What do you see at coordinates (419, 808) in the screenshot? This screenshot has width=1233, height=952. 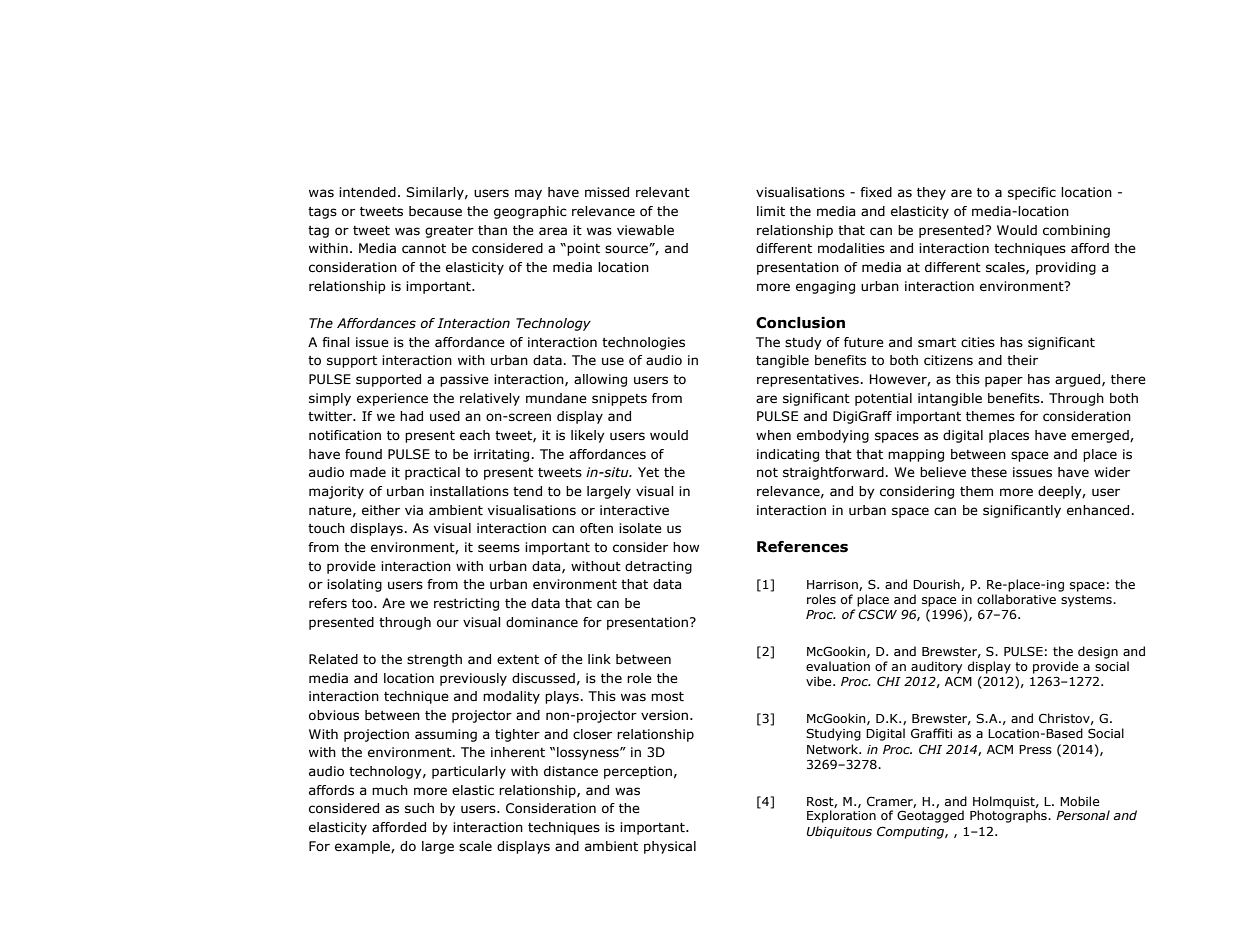 I see `such` at bounding box center [419, 808].
